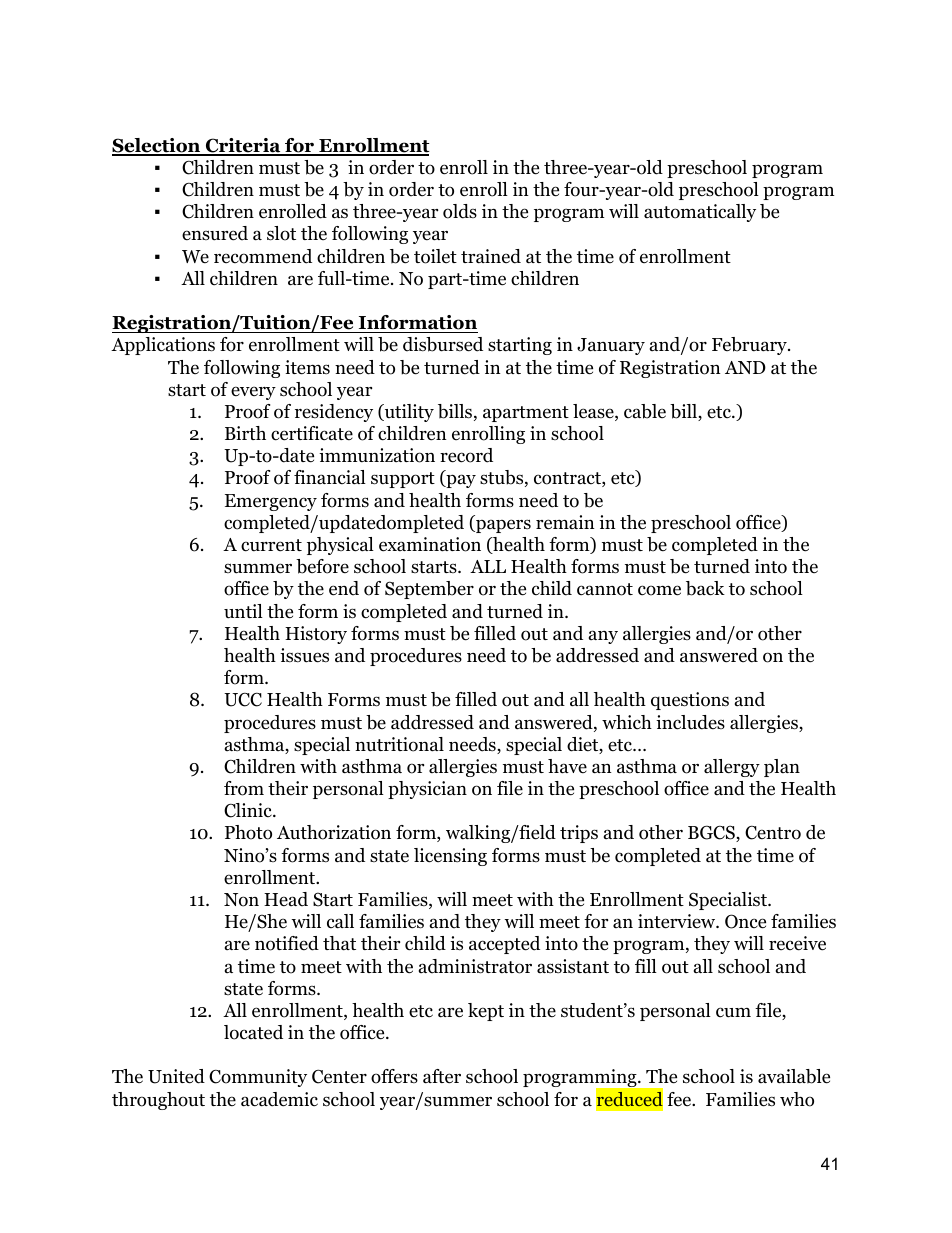  Describe the element at coordinates (429, 590) in the image. I see `September` at that location.
